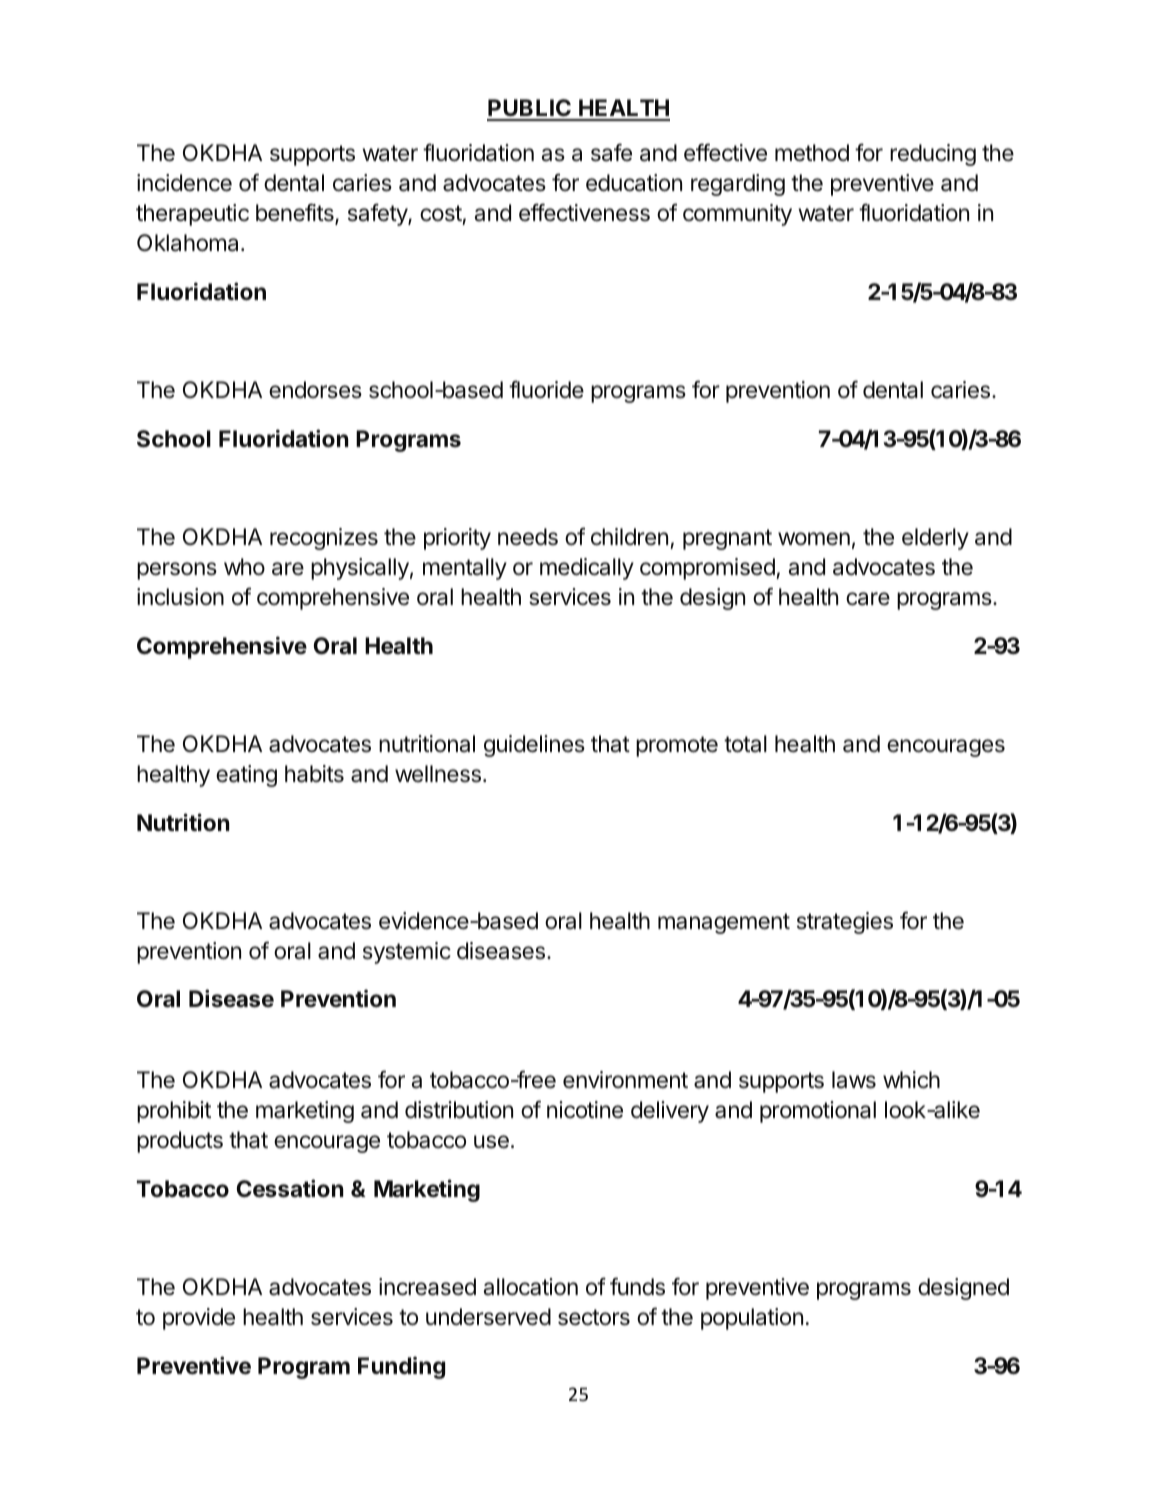 This document has width=1157, height=1498. Describe the element at coordinates (244, 566) in the document. I see `who` at that location.
